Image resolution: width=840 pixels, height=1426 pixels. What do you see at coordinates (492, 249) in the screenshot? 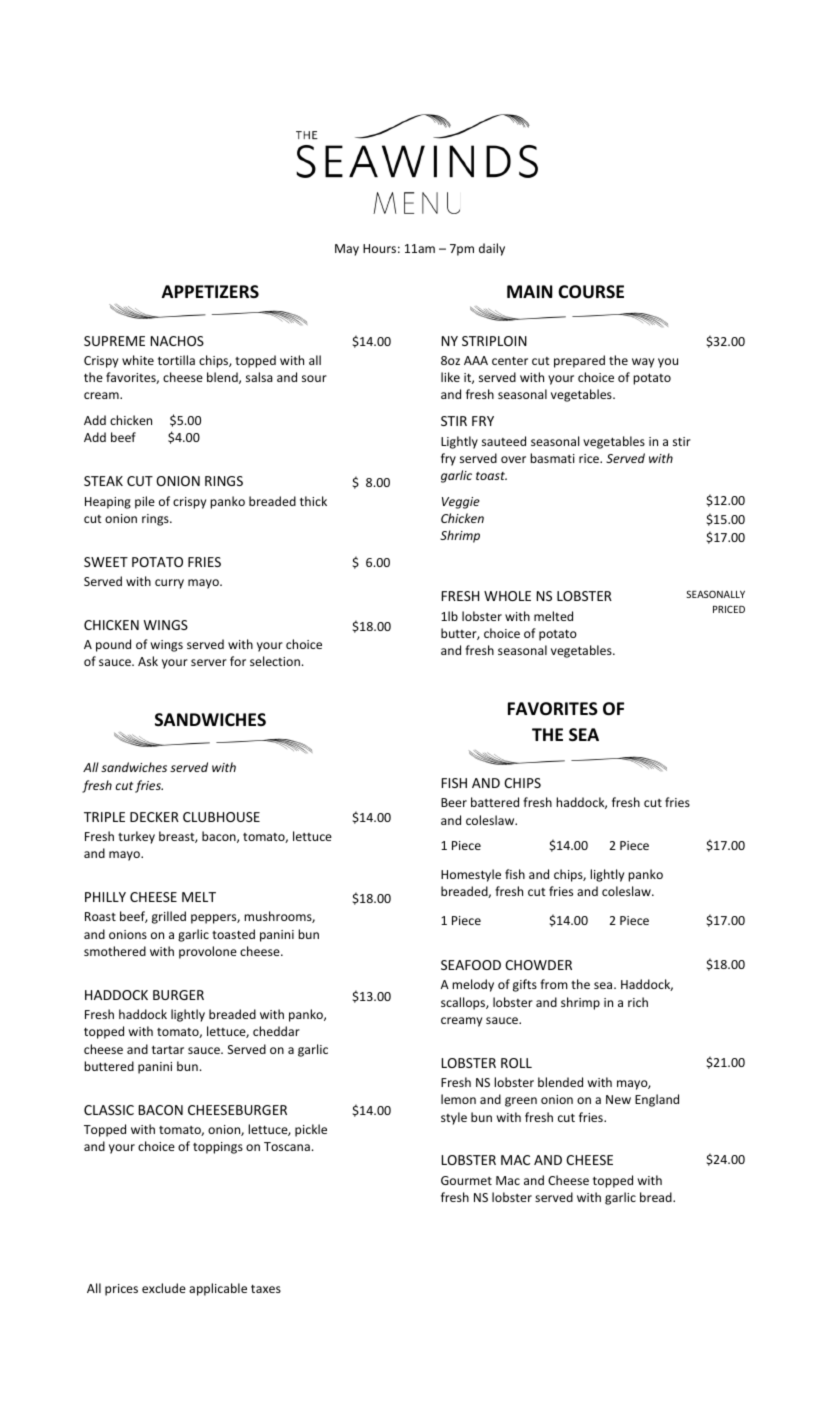
I see `daily` at bounding box center [492, 249].
